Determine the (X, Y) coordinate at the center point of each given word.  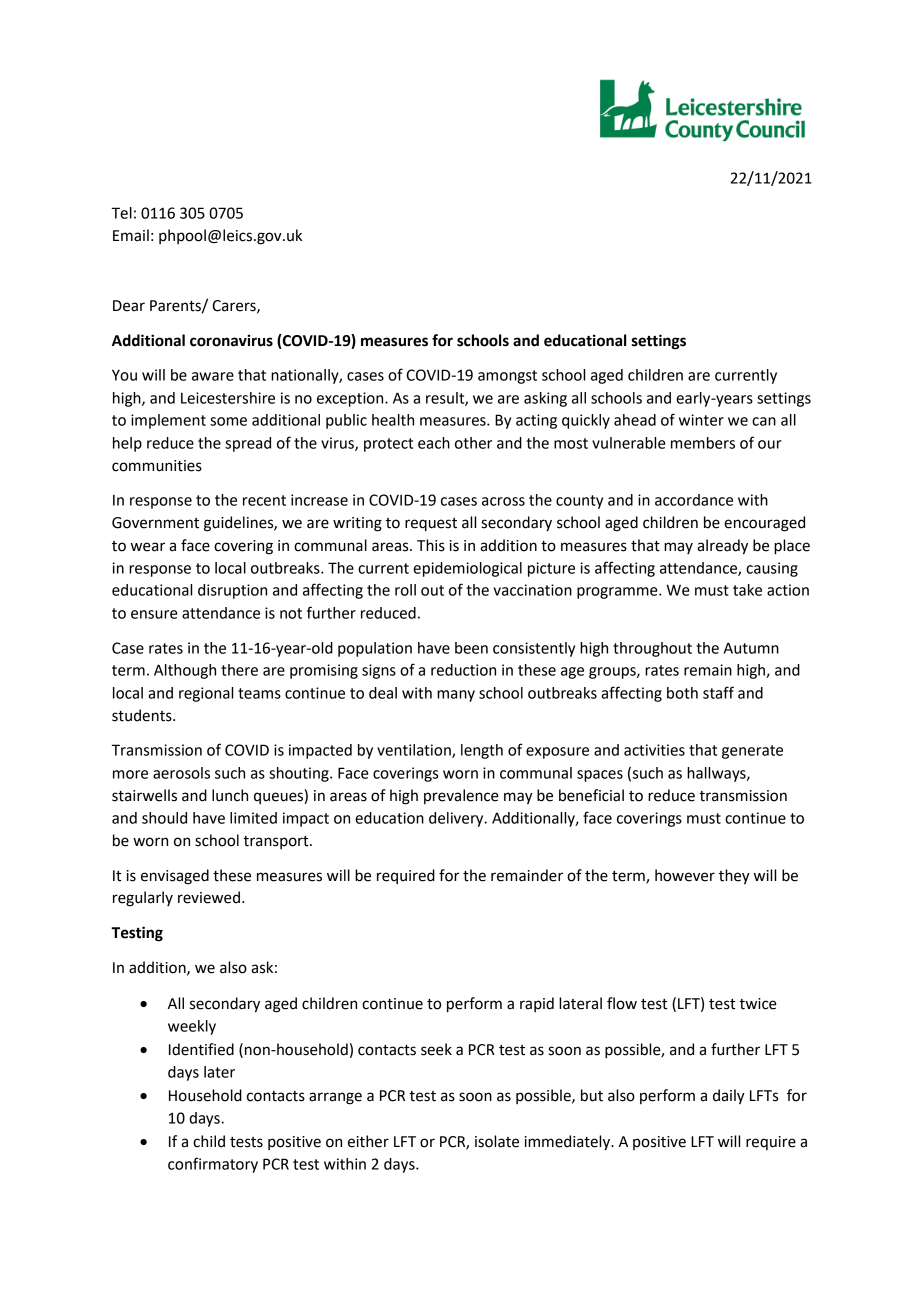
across (503, 501)
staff (718, 692)
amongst (507, 377)
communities (157, 466)
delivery (457, 819)
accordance (694, 500)
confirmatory (213, 1165)
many (456, 696)
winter (701, 420)
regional (206, 694)
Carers (235, 306)
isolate (497, 1141)
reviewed (209, 897)
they (734, 877)
